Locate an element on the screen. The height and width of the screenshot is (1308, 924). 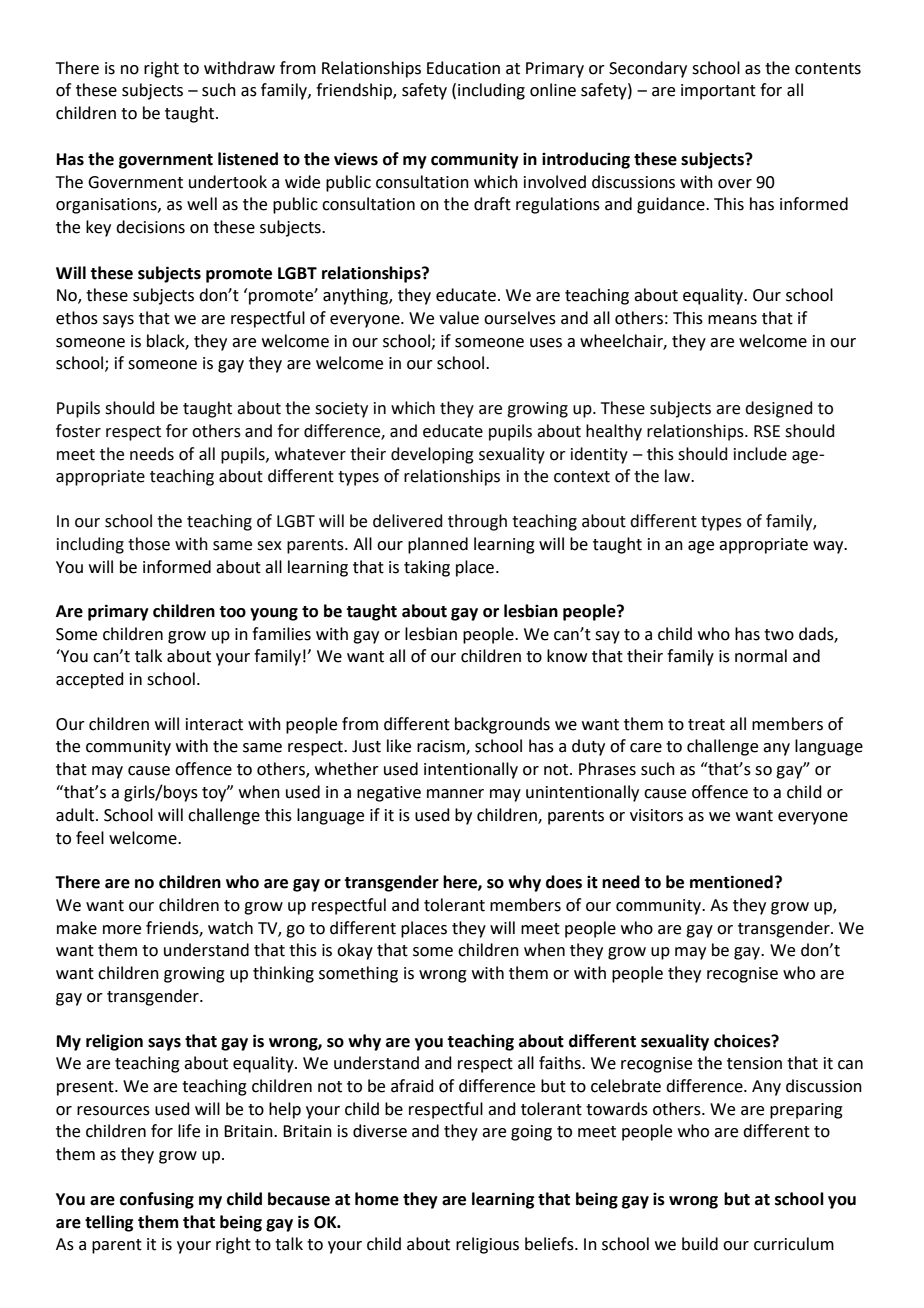
backgrounds is located at coordinates (502, 725).
